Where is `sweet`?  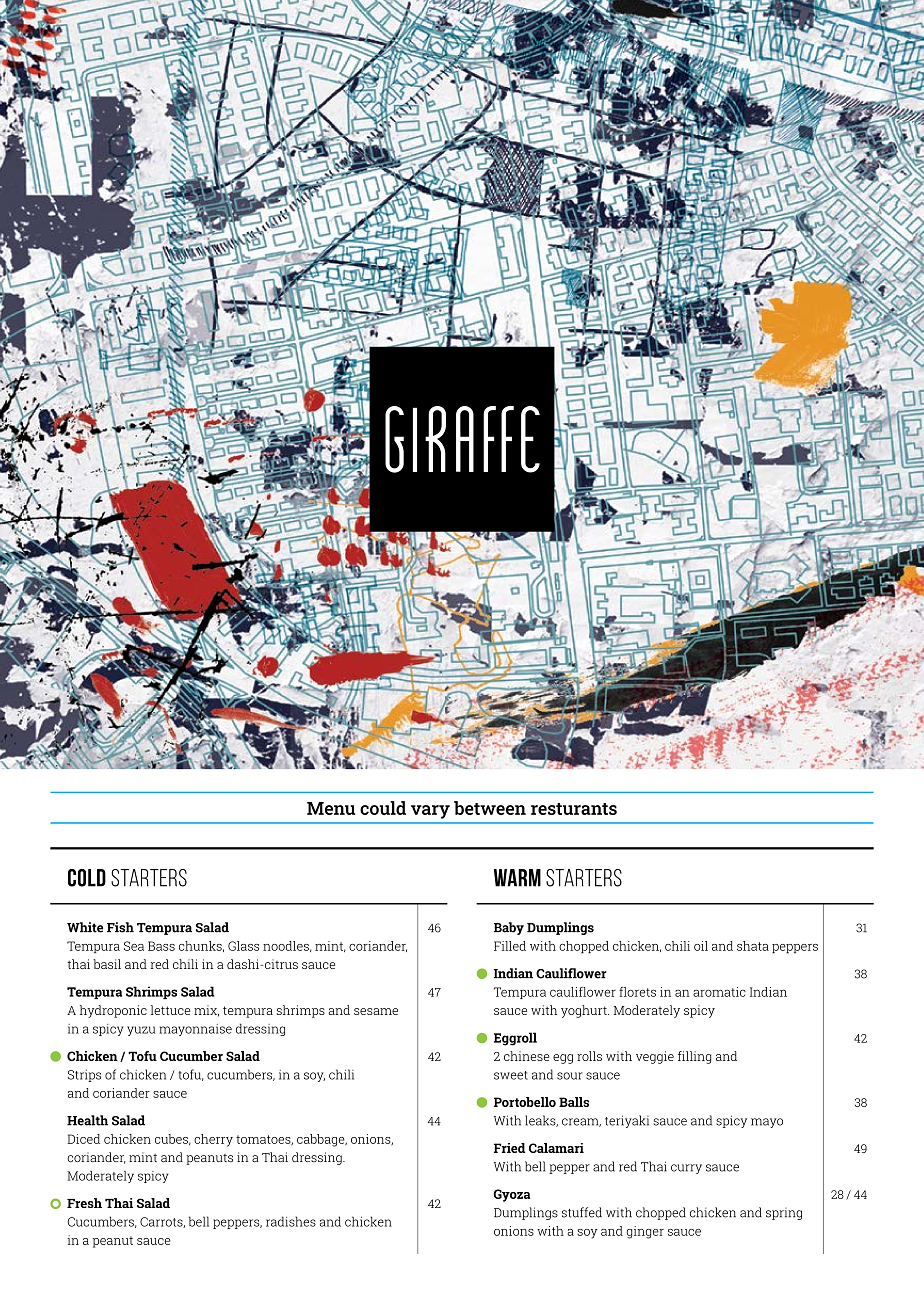
sweet is located at coordinates (511, 1075).
